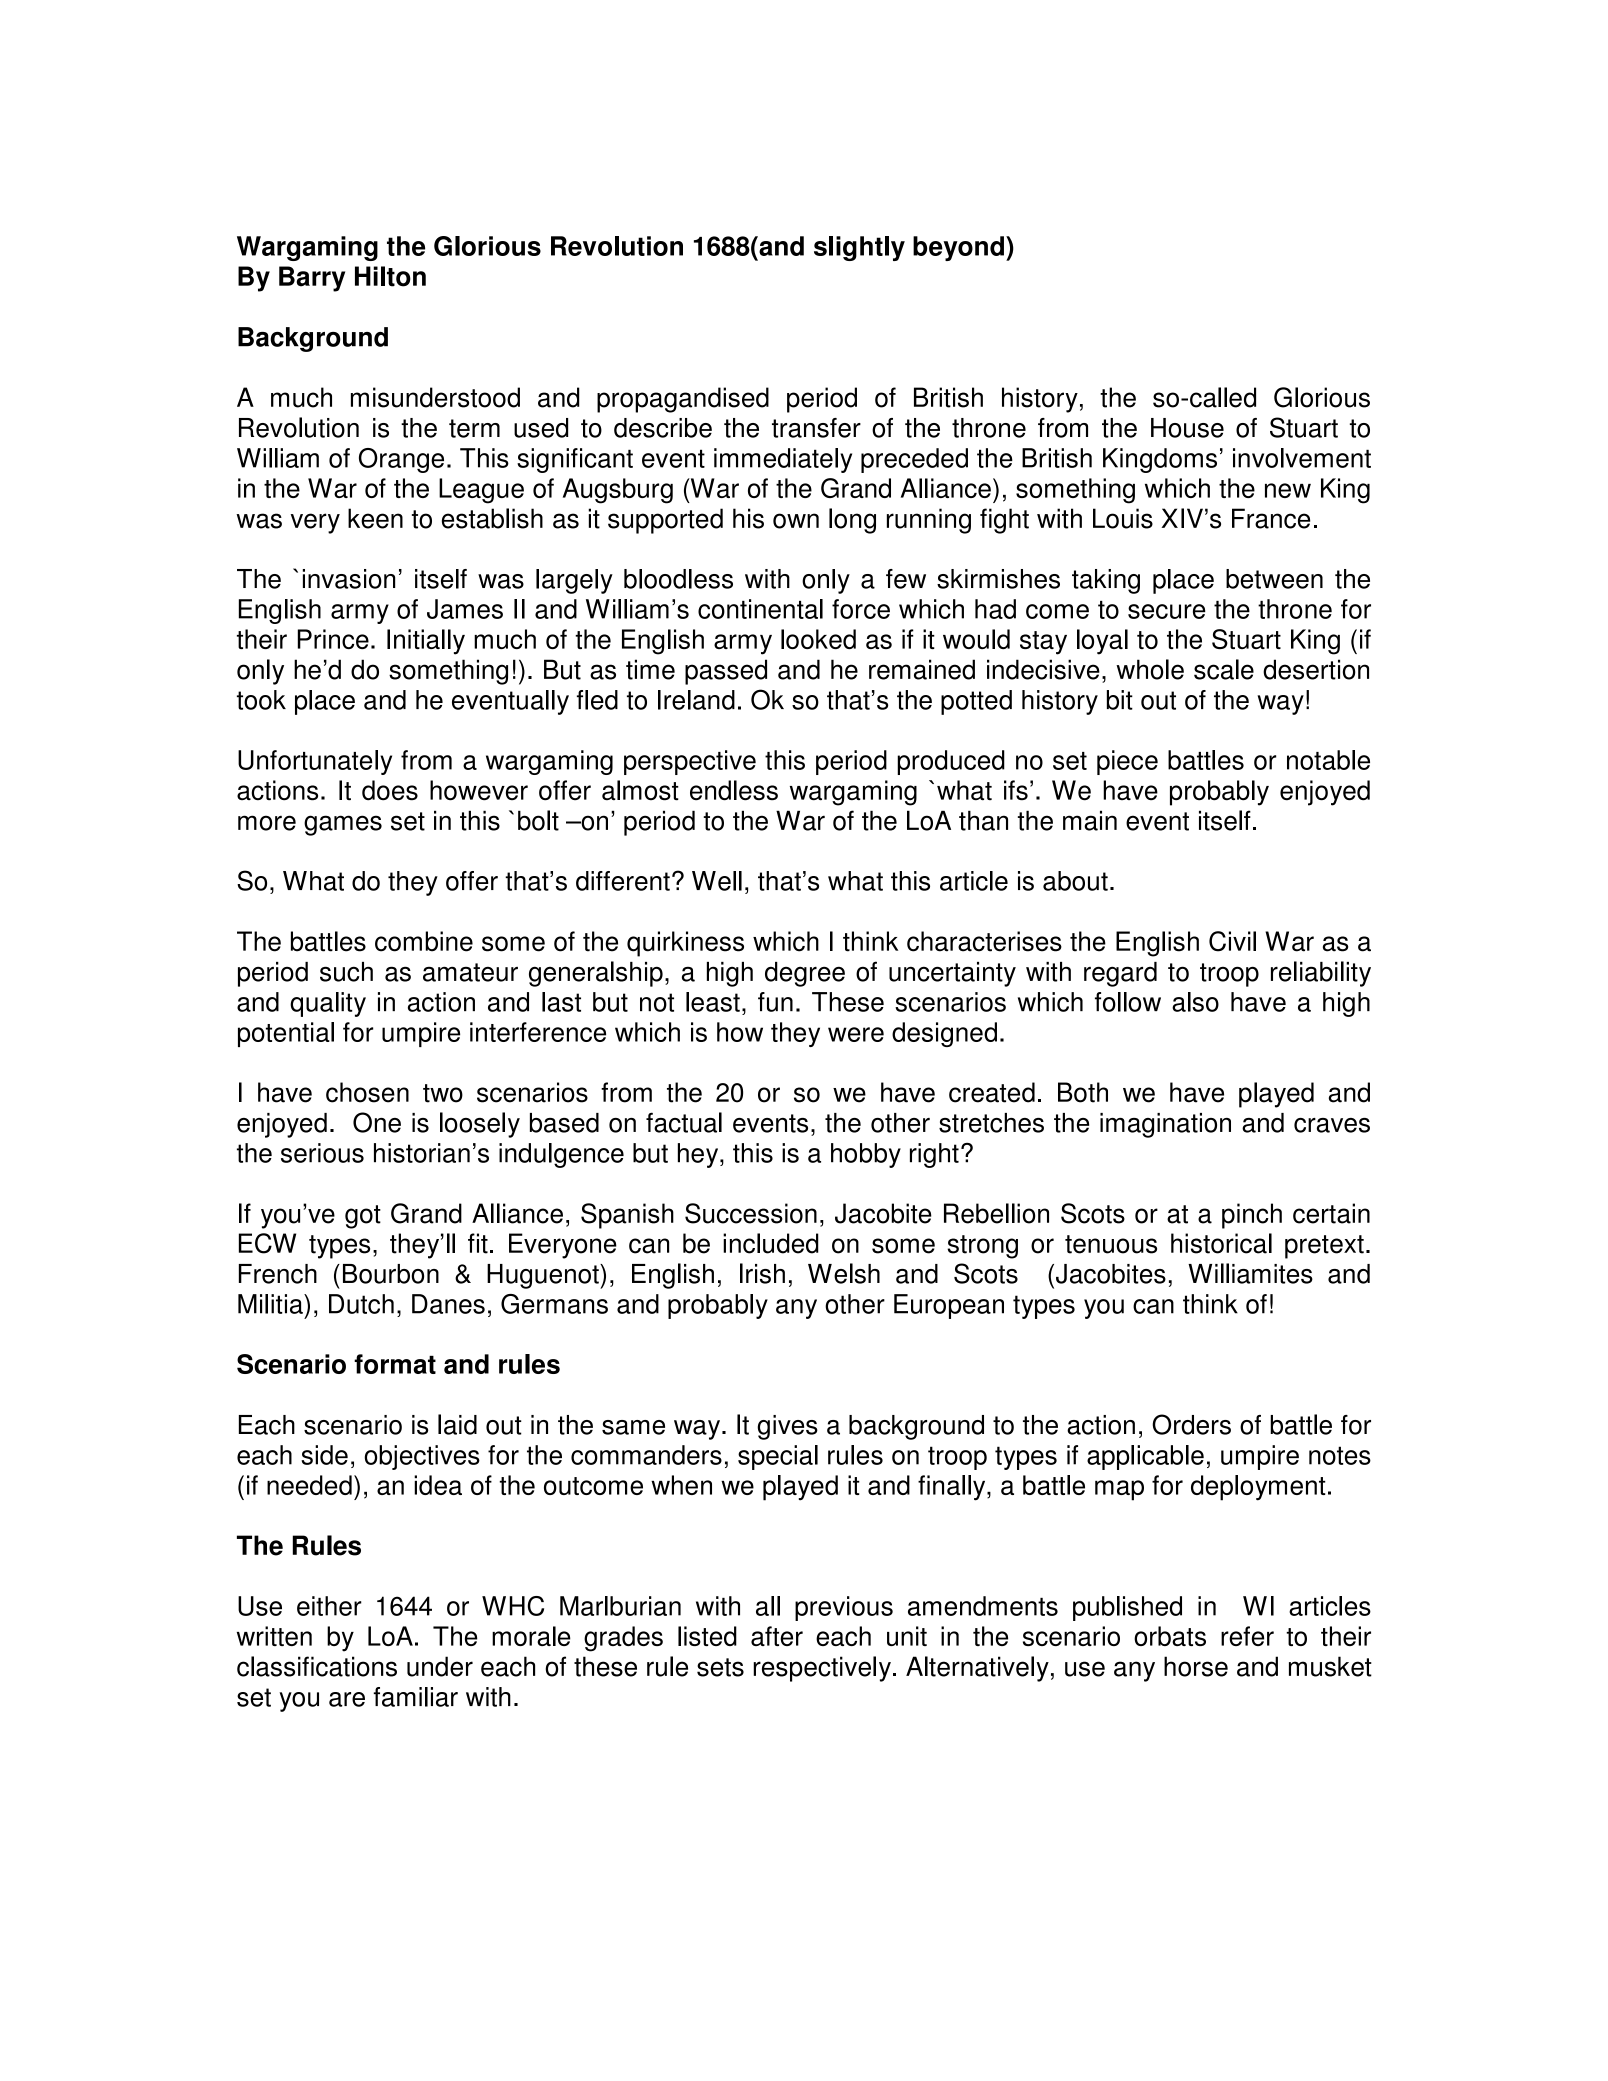 This page has width=1608, height=2081. I want to click on slightly, so click(859, 248).
